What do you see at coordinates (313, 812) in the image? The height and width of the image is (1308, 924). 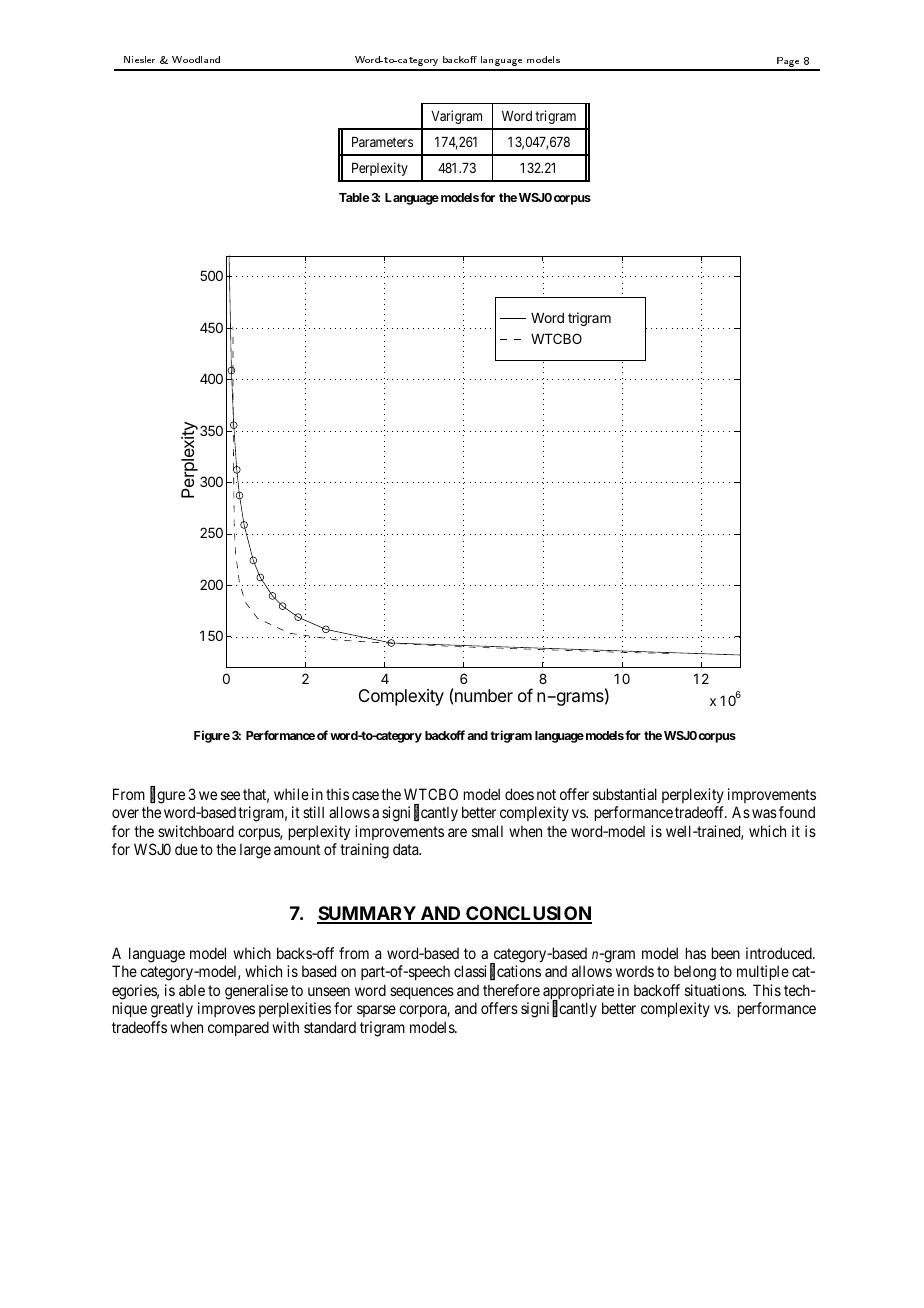 I see `still` at bounding box center [313, 812].
